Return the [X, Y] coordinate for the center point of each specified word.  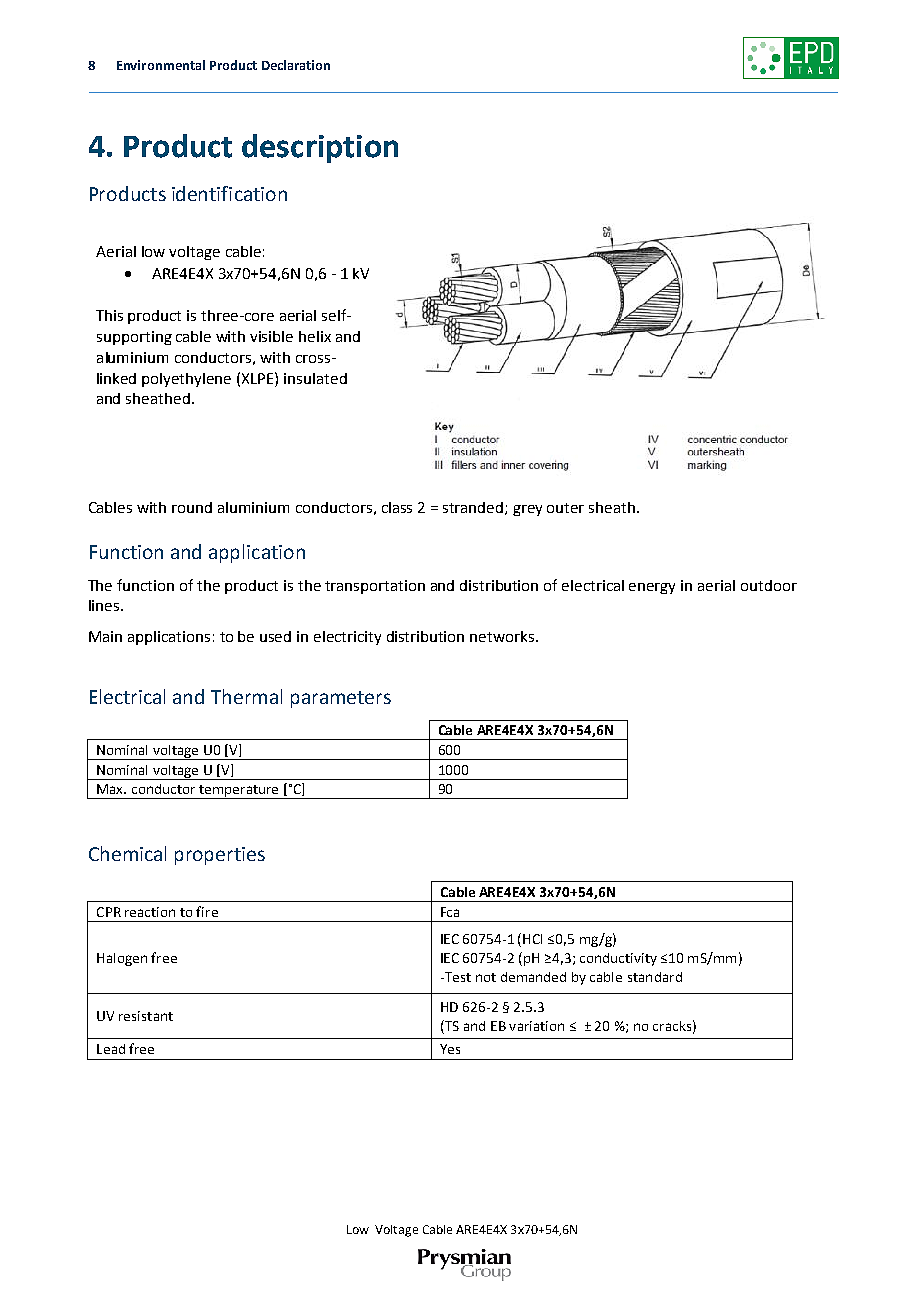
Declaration [296, 65]
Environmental [161, 65]
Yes [450, 1049]
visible [271, 336]
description [320, 148]
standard [655, 977]
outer [565, 508]
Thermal [246, 696]
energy [652, 588]
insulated [315, 378]
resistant [146, 1016]
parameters [341, 699]
